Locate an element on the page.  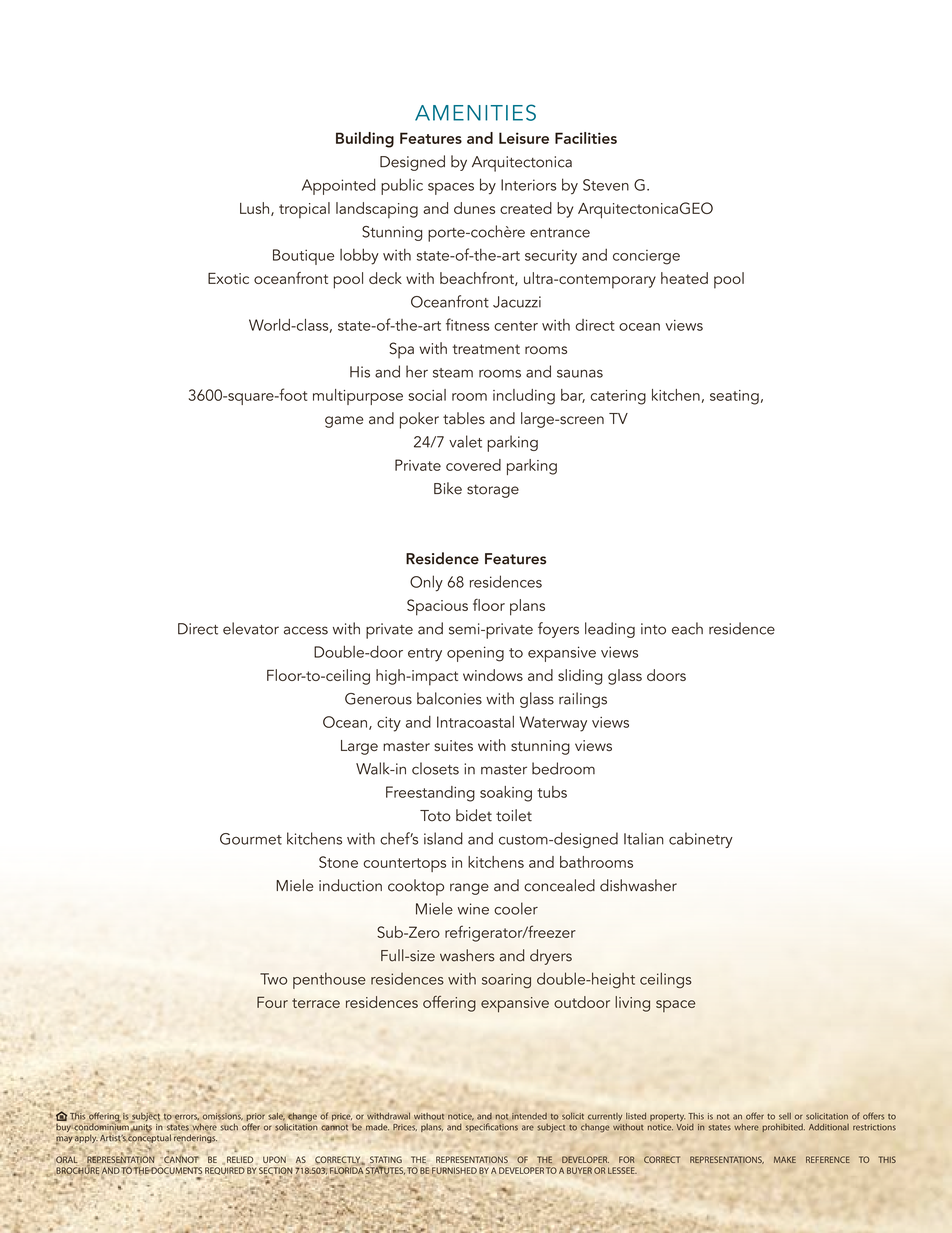
Lush is located at coordinates (254, 208).
